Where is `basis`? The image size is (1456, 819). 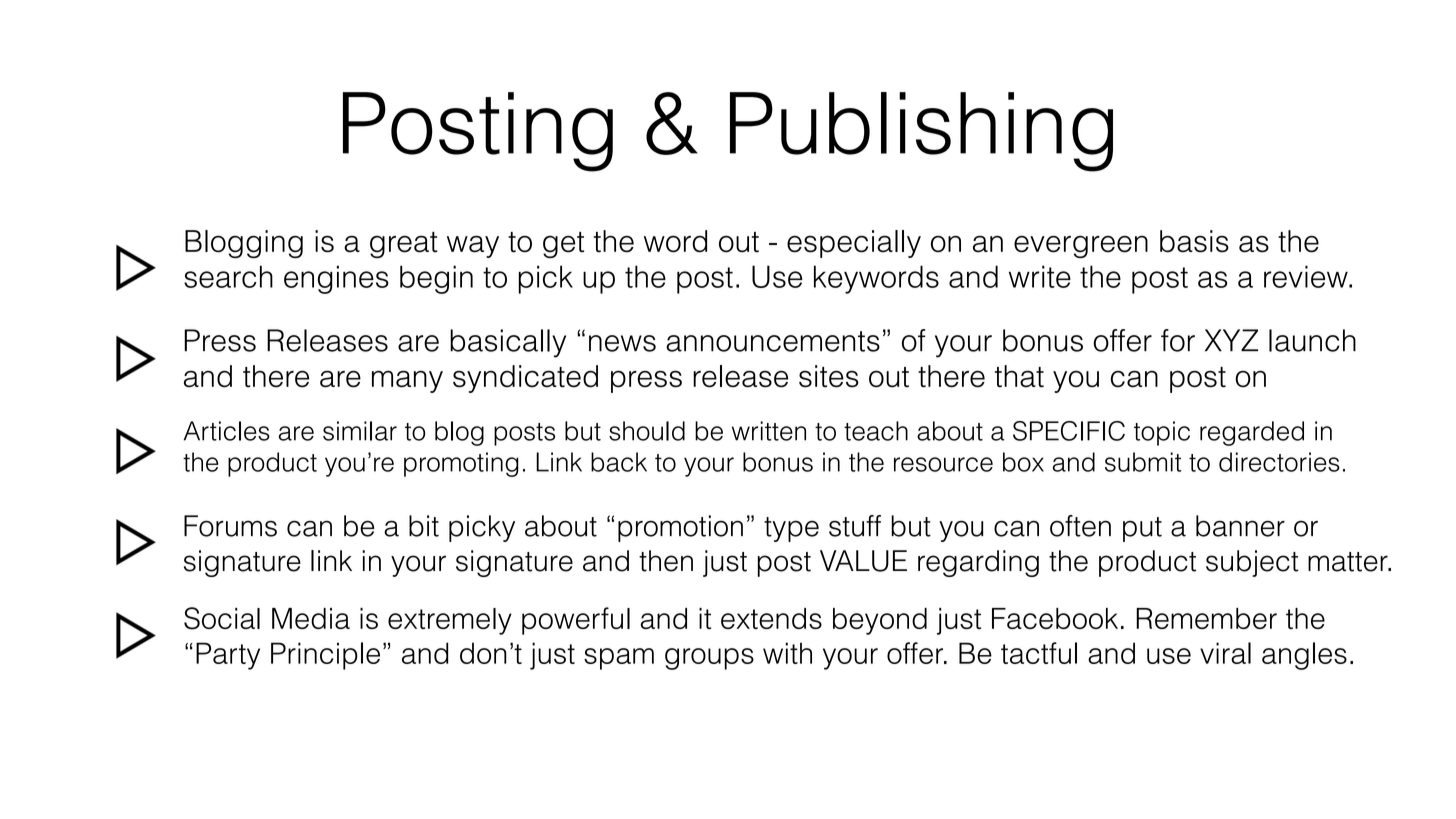 basis is located at coordinates (1194, 241).
